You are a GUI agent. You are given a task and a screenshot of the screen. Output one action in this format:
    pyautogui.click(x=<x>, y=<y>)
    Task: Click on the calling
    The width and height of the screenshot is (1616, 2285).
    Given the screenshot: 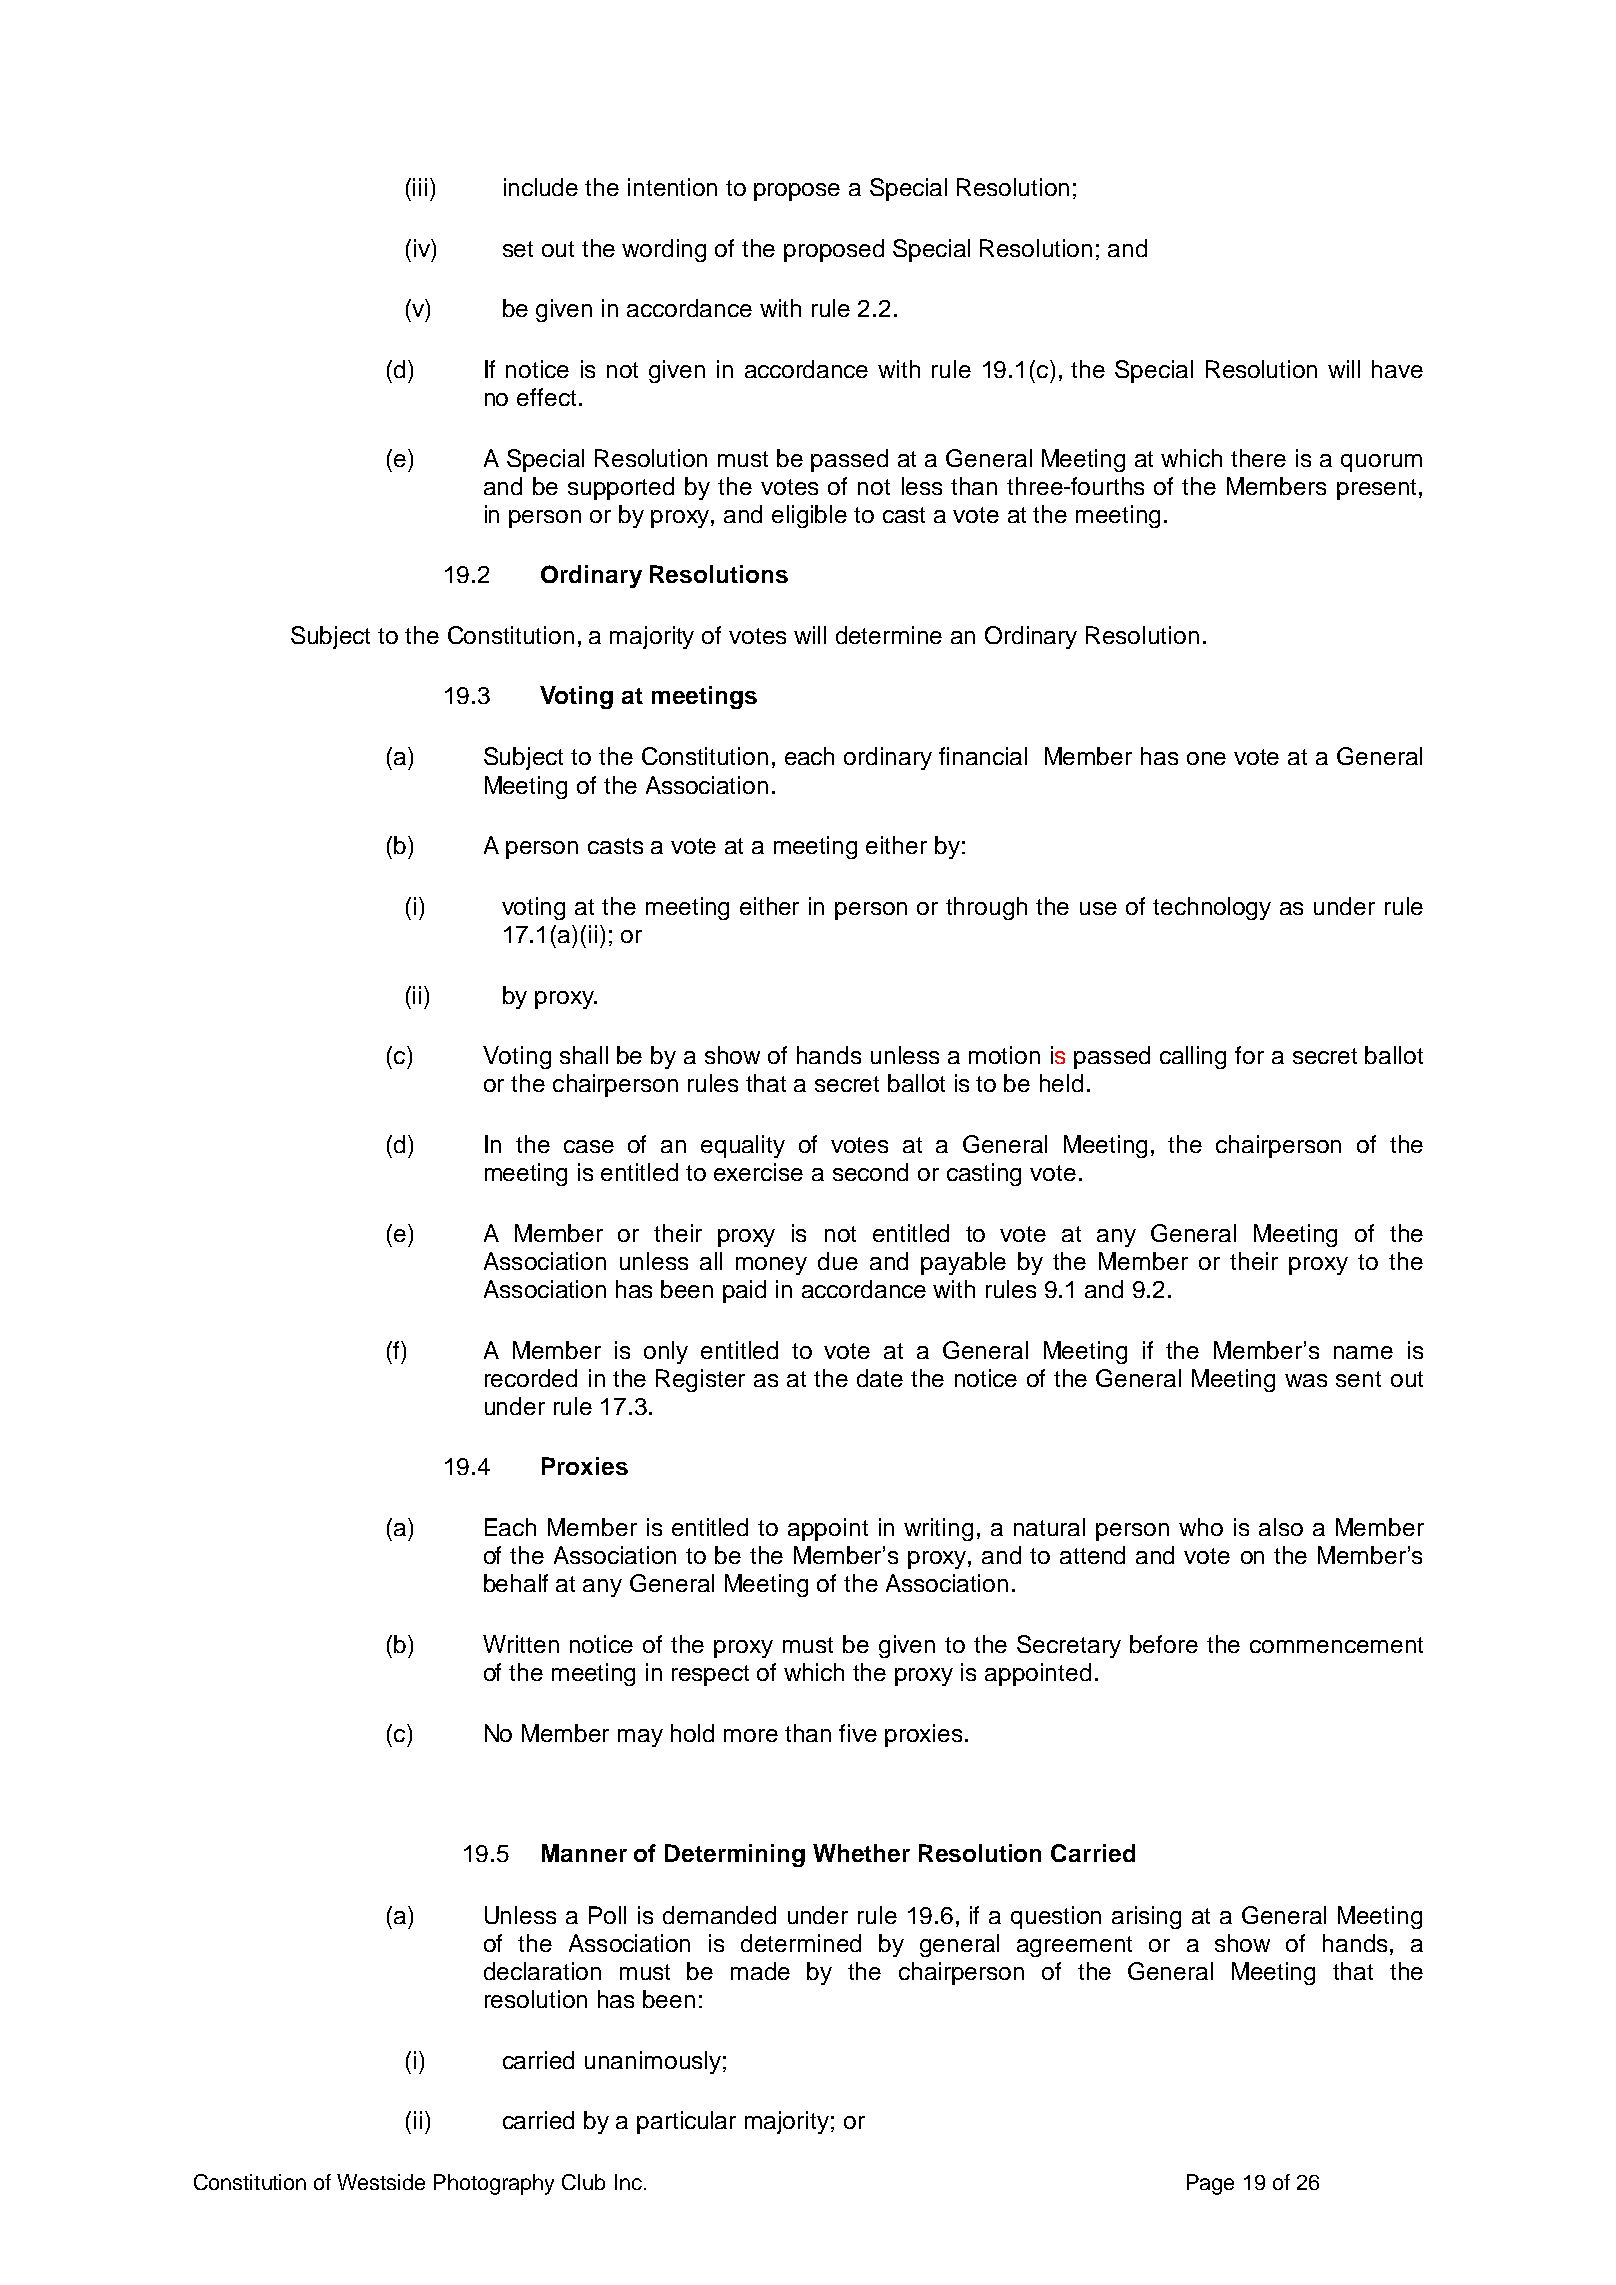 What is the action you would take?
    pyautogui.click(x=1193, y=1057)
